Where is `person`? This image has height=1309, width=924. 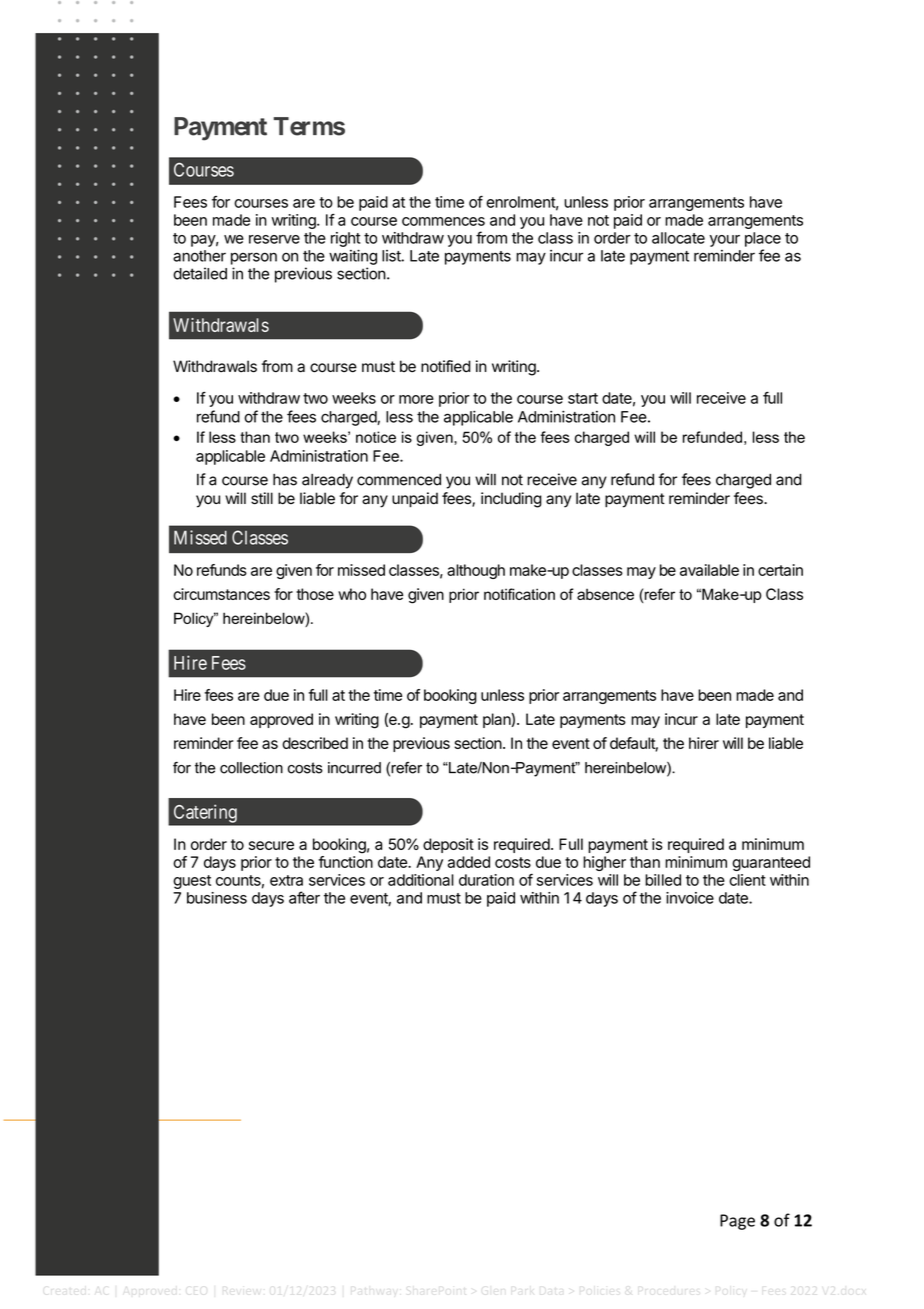
person is located at coordinates (254, 258).
